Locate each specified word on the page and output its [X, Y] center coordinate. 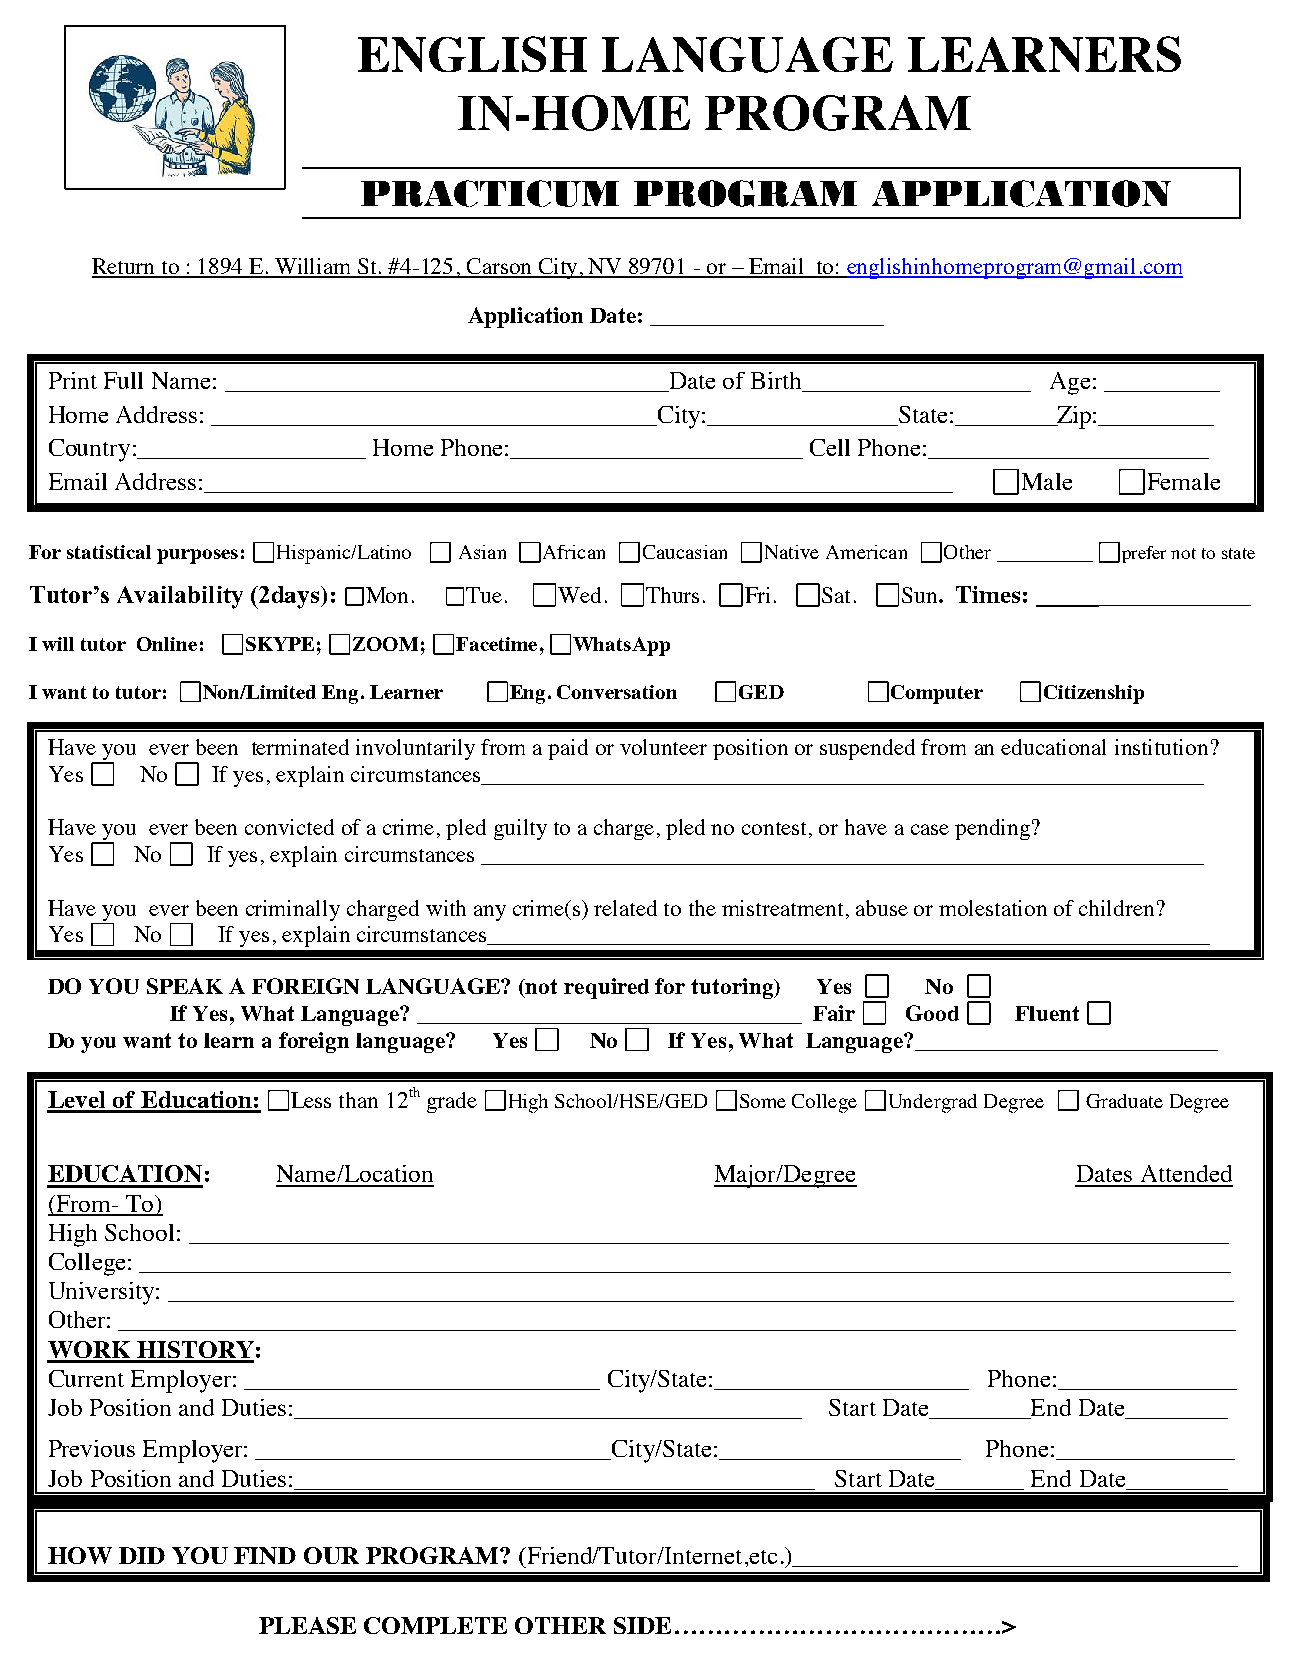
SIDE [642, 1625]
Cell [830, 447]
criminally [293, 910]
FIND [265, 1555]
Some [763, 1101]
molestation [993, 908]
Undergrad [933, 1103]
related [625, 908]
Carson [499, 267]
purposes [197, 556]
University [103, 1293]
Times [988, 594]
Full [123, 380]
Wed [579, 595]
